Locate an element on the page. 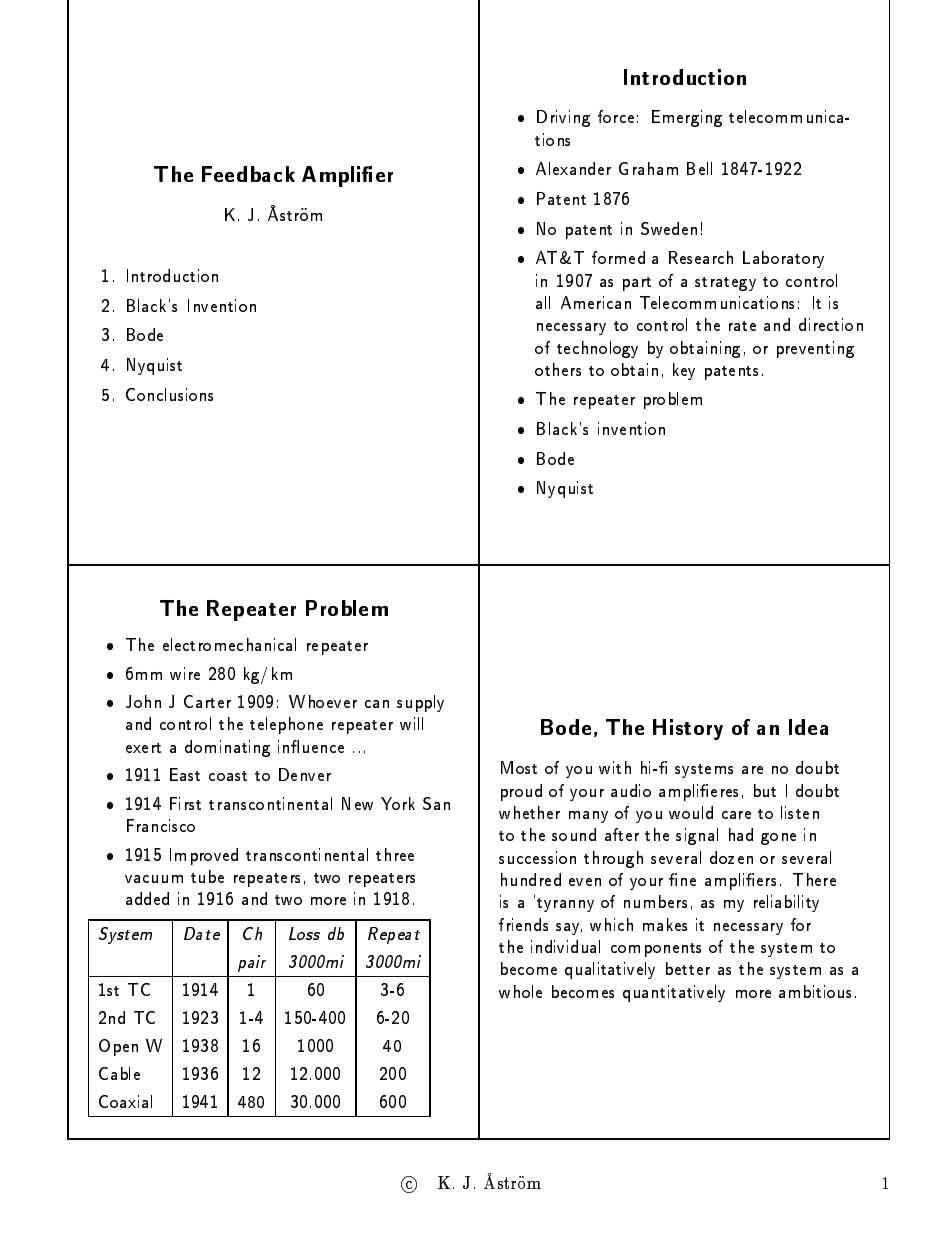 This page has width=952, height=1233. quantitatively is located at coordinates (674, 993).
